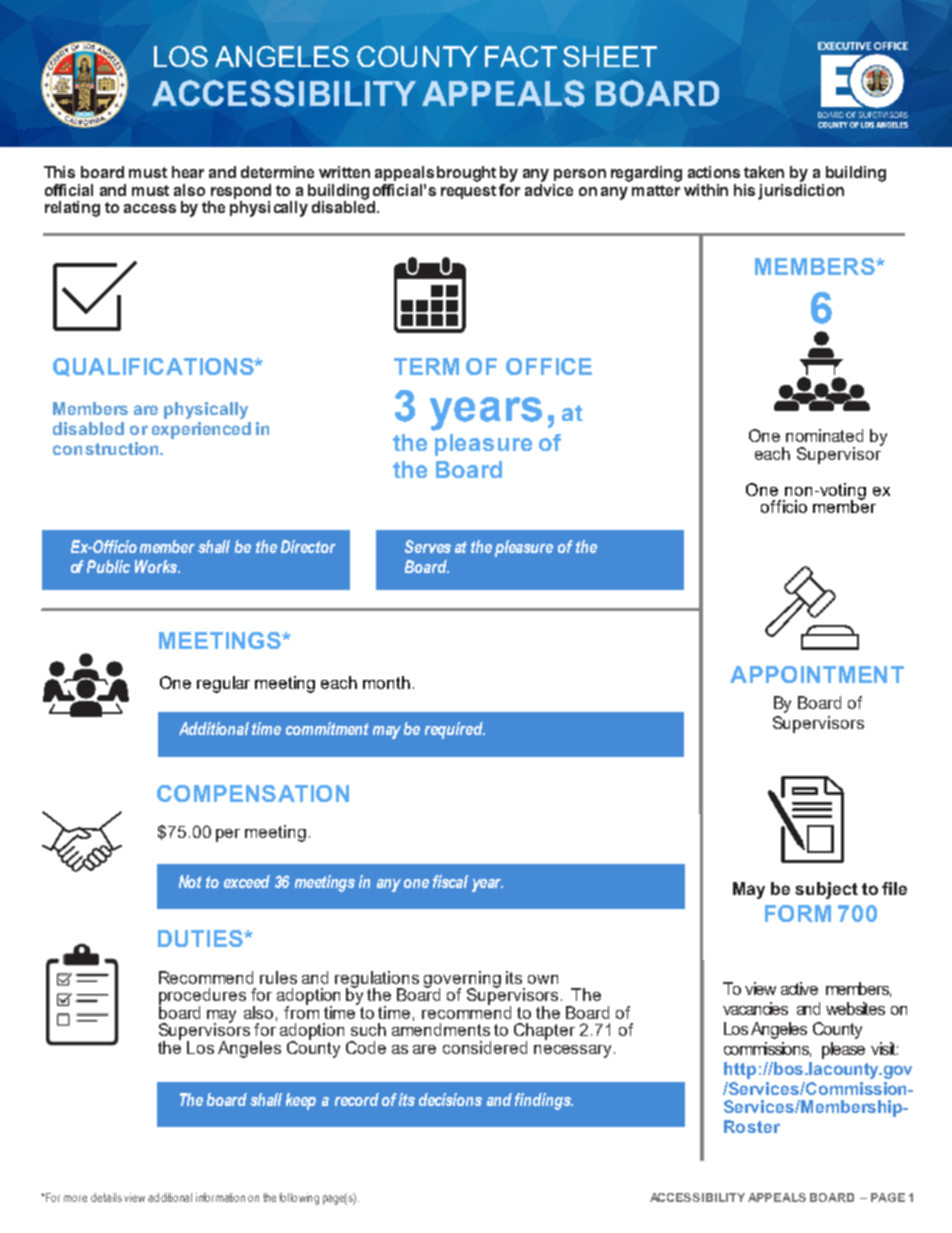 The height and width of the image is (1233, 952). I want to click on FACT, so click(521, 56).
